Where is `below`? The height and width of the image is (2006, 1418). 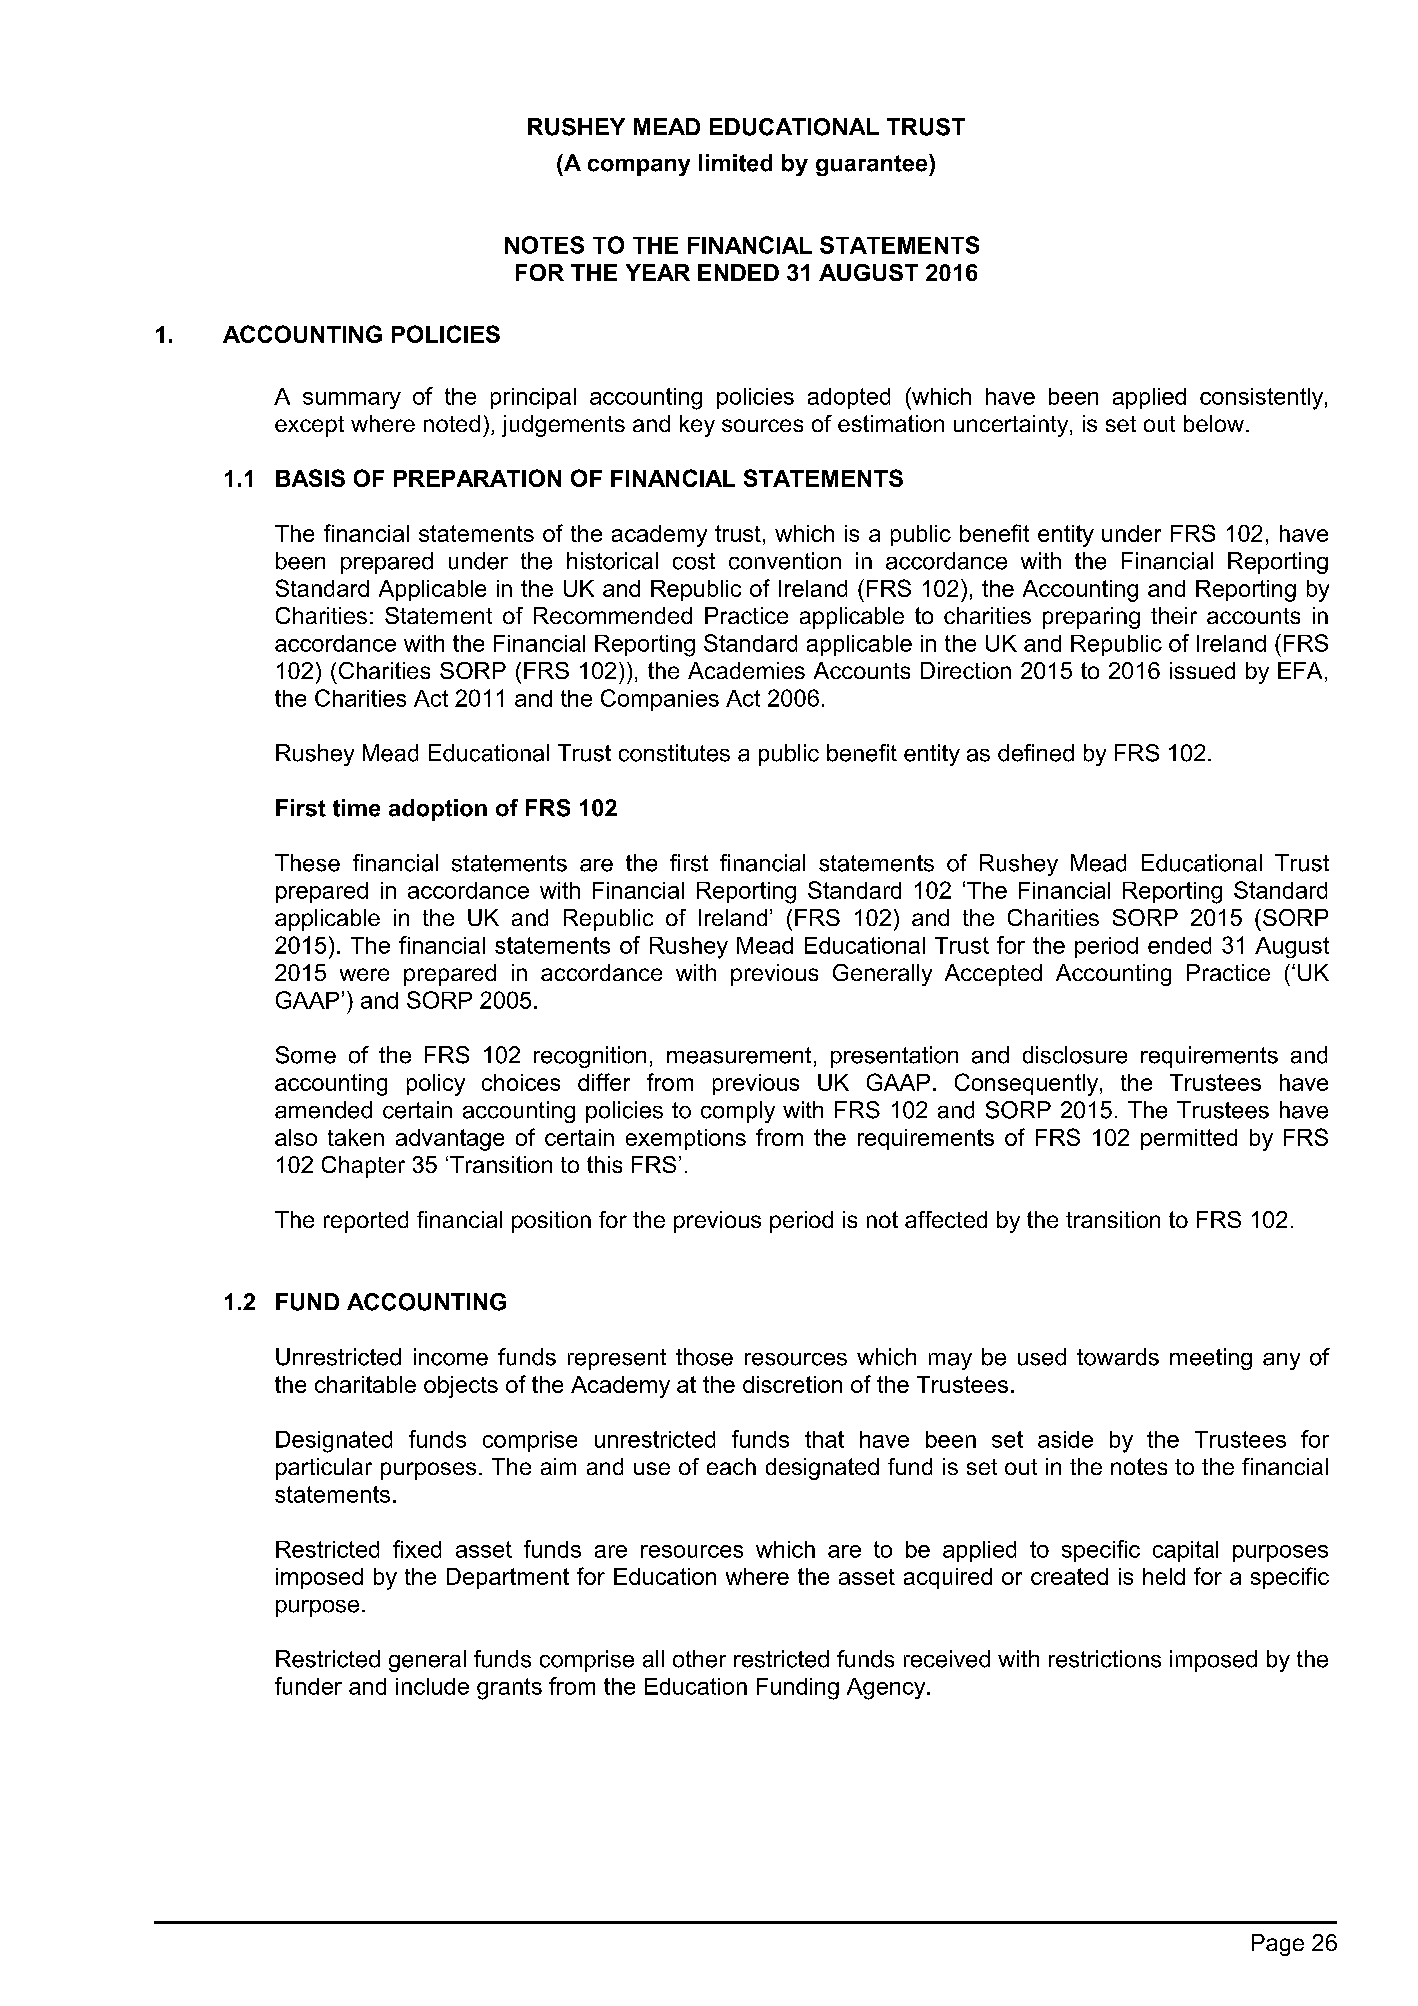
below is located at coordinates (1214, 423).
